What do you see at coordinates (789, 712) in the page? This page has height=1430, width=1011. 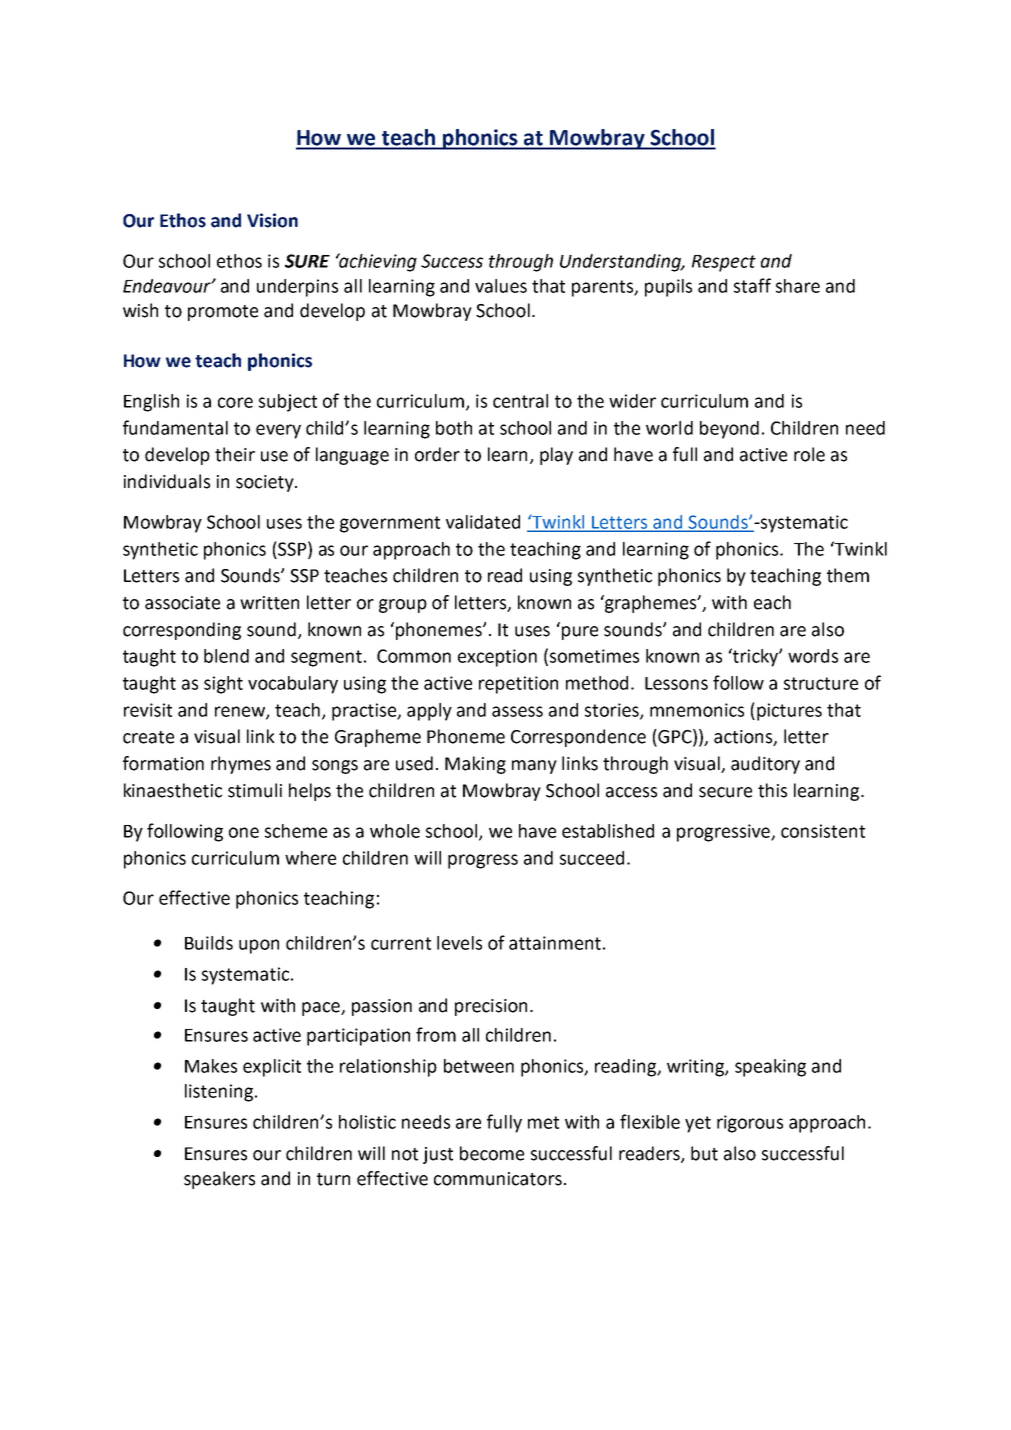 I see `pictures` at bounding box center [789, 712].
